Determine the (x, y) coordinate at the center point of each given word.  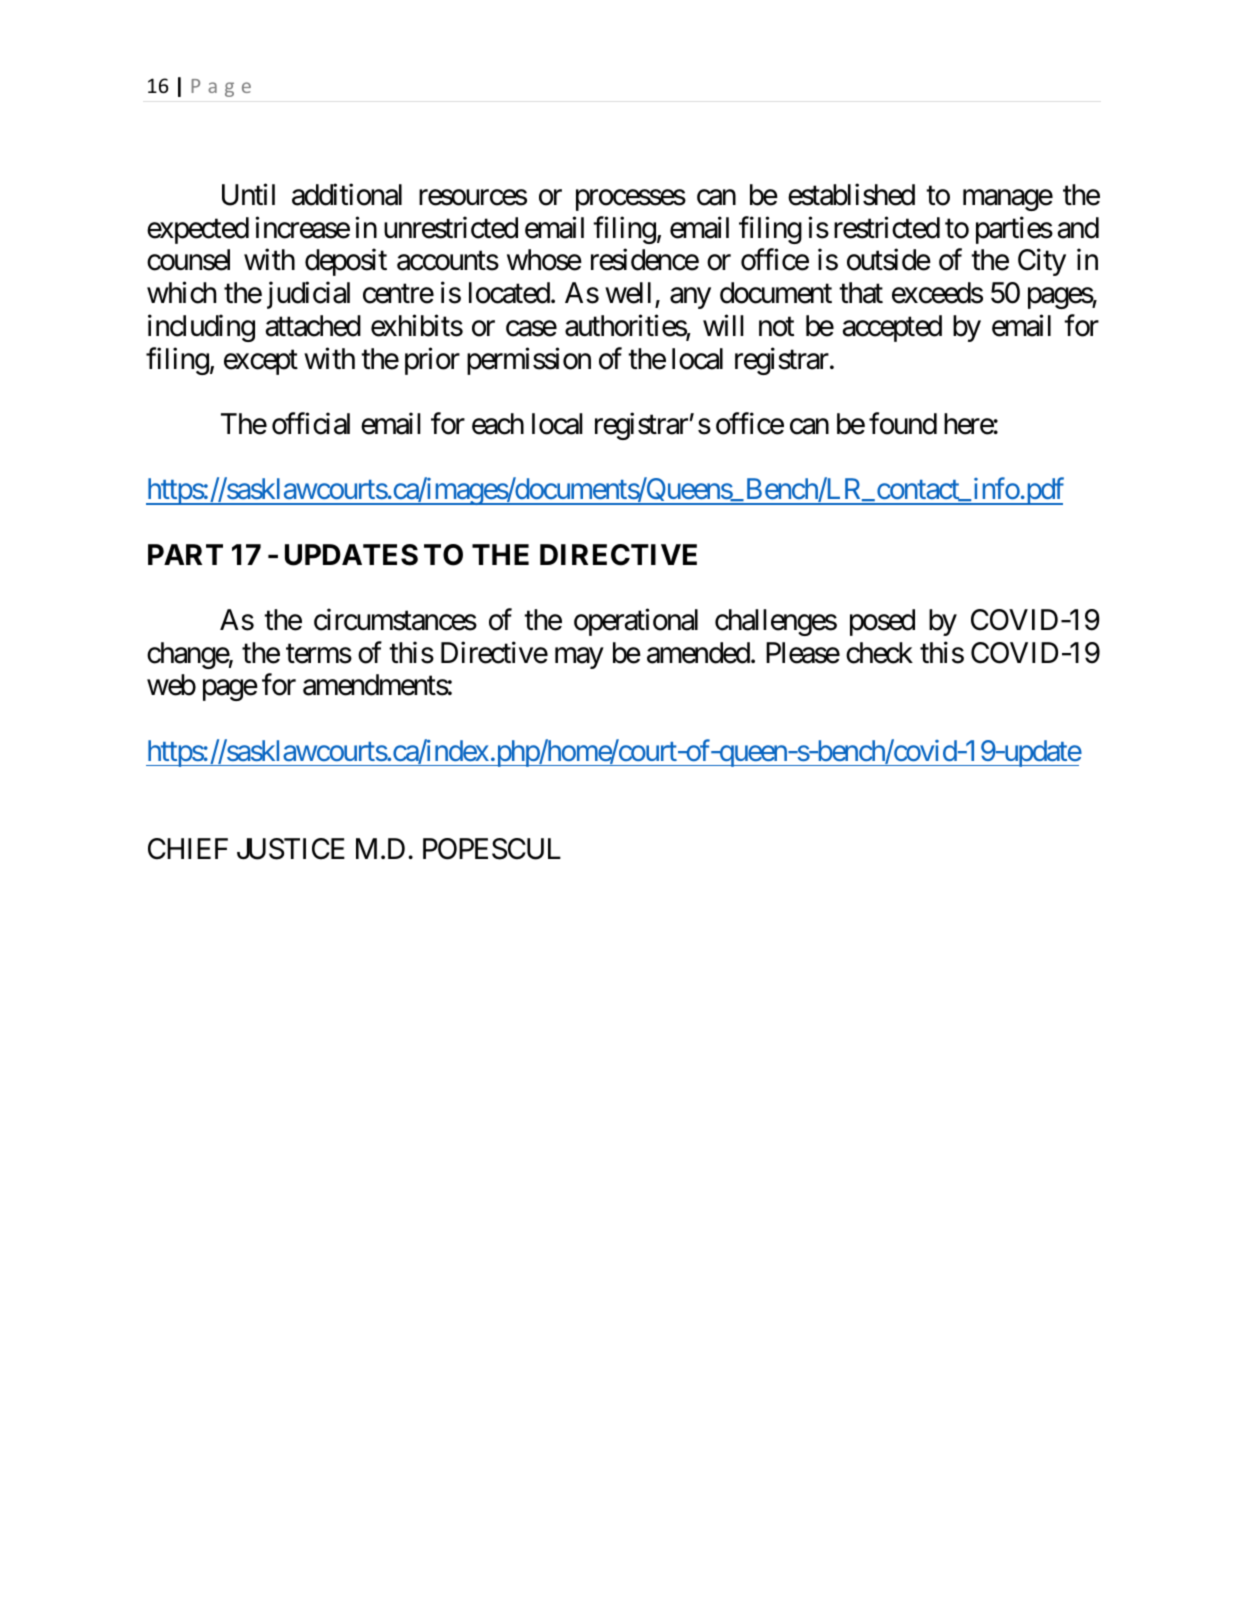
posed (882, 622)
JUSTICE (291, 849)
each (498, 424)
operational (636, 622)
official (311, 423)
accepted (892, 328)
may (579, 658)
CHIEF (188, 849)
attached (313, 326)
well (630, 294)
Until (248, 195)
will (723, 325)
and (1078, 228)
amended (698, 653)
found (903, 423)
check (879, 653)
